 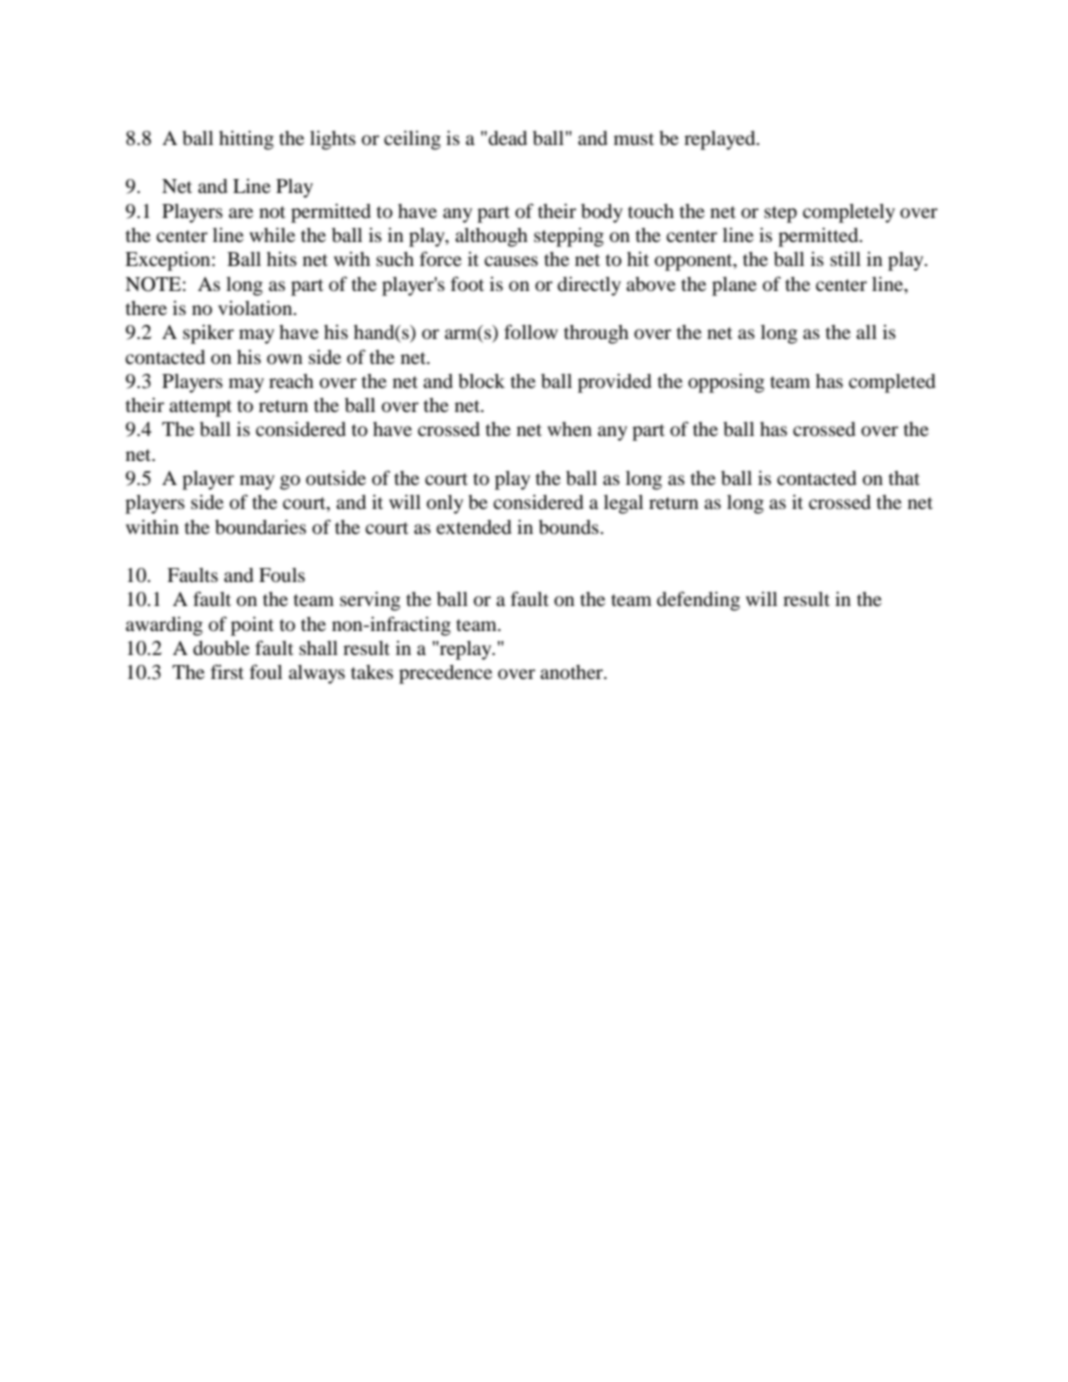 I want to click on hitting, so click(x=246, y=140).
